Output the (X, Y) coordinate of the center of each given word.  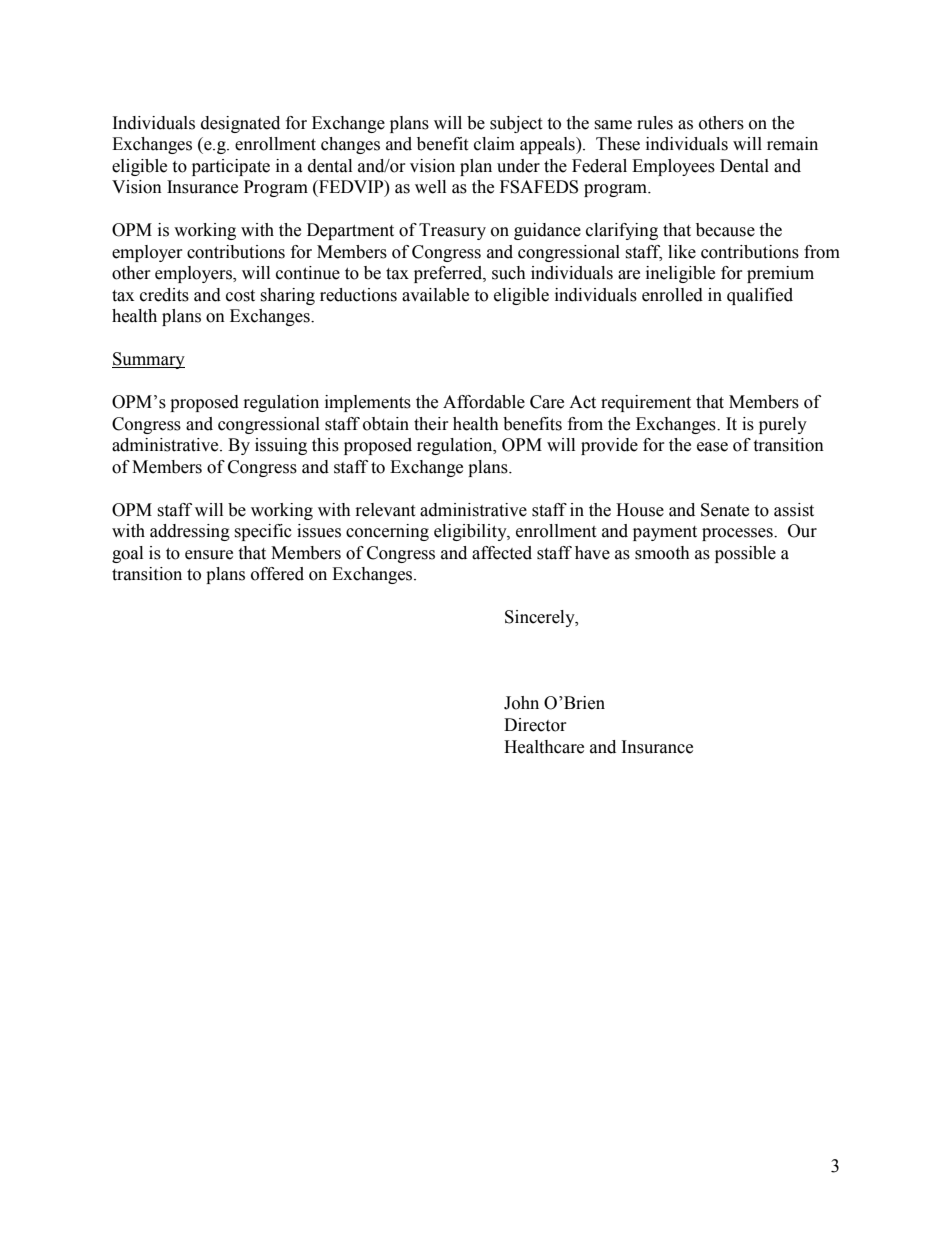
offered (277, 574)
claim (494, 144)
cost (240, 296)
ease (712, 447)
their (431, 424)
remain (792, 144)
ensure (209, 555)
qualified (760, 296)
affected (502, 553)
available (435, 295)
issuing (281, 446)
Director (535, 725)
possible (745, 554)
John (521, 703)
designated (240, 124)
